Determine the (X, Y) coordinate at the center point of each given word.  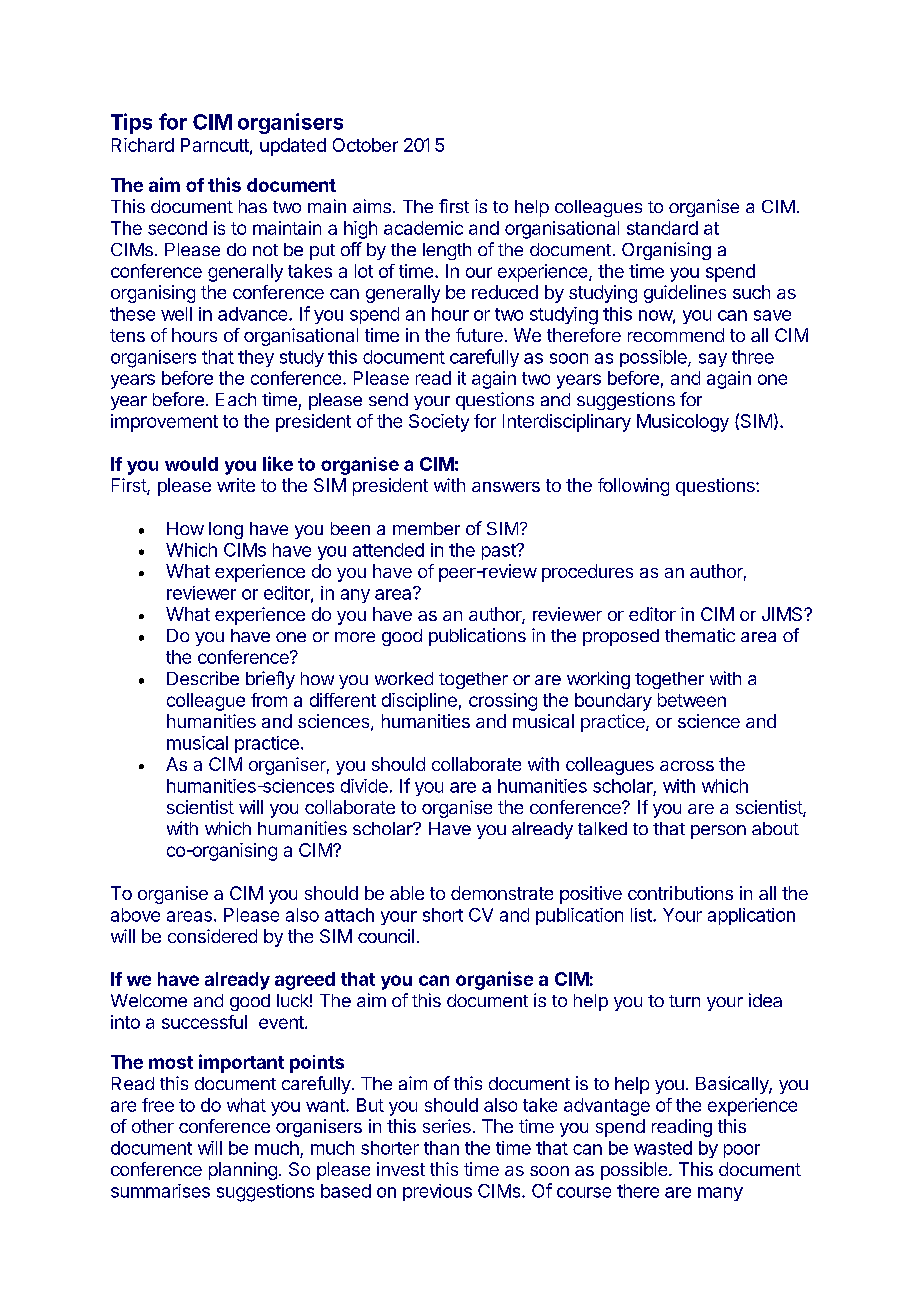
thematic (700, 635)
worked (404, 678)
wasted (663, 1148)
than (441, 1148)
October (365, 145)
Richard (143, 145)
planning (243, 1171)
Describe (203, 678)
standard (662, 228)
